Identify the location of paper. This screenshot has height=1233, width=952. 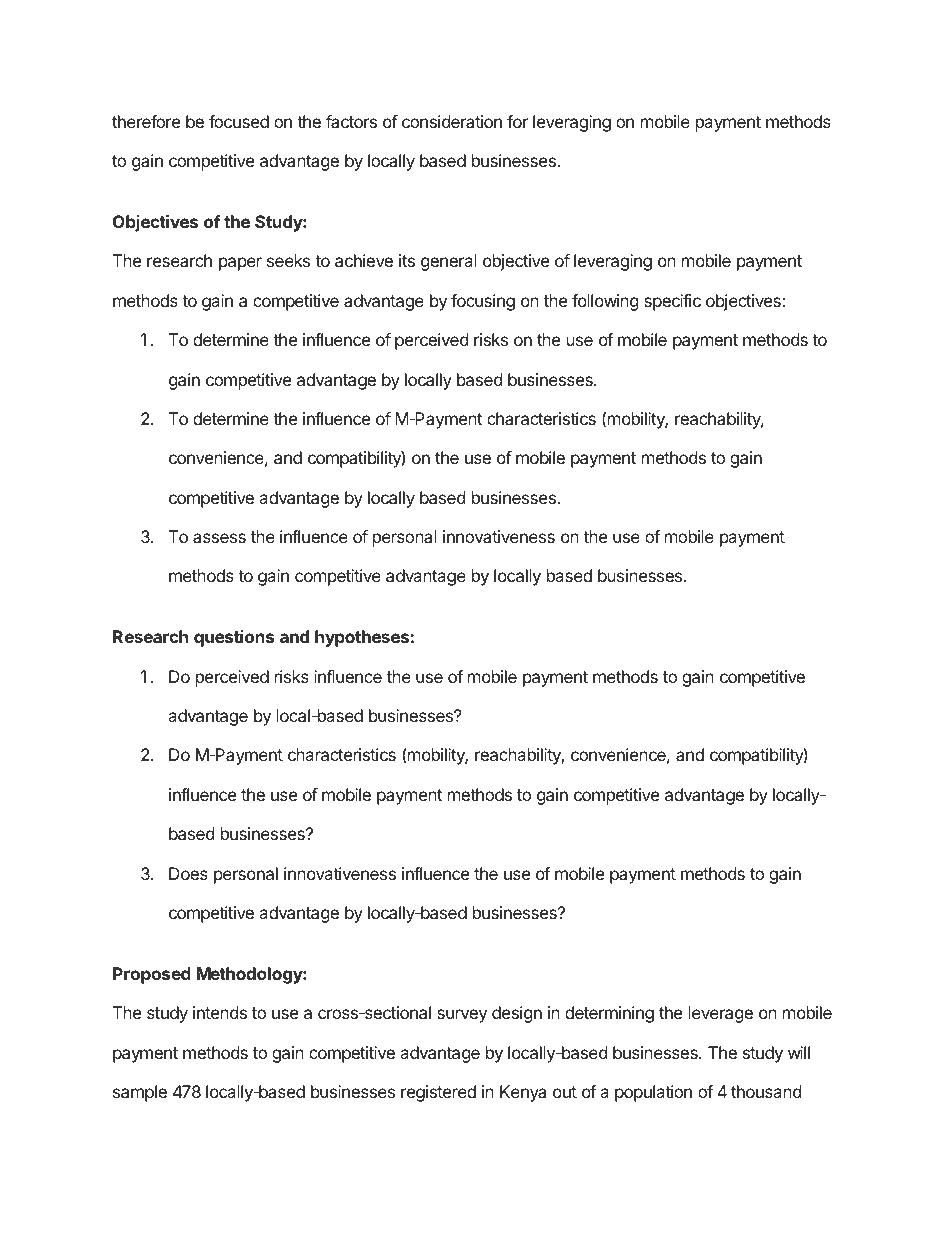
(240, 264).
